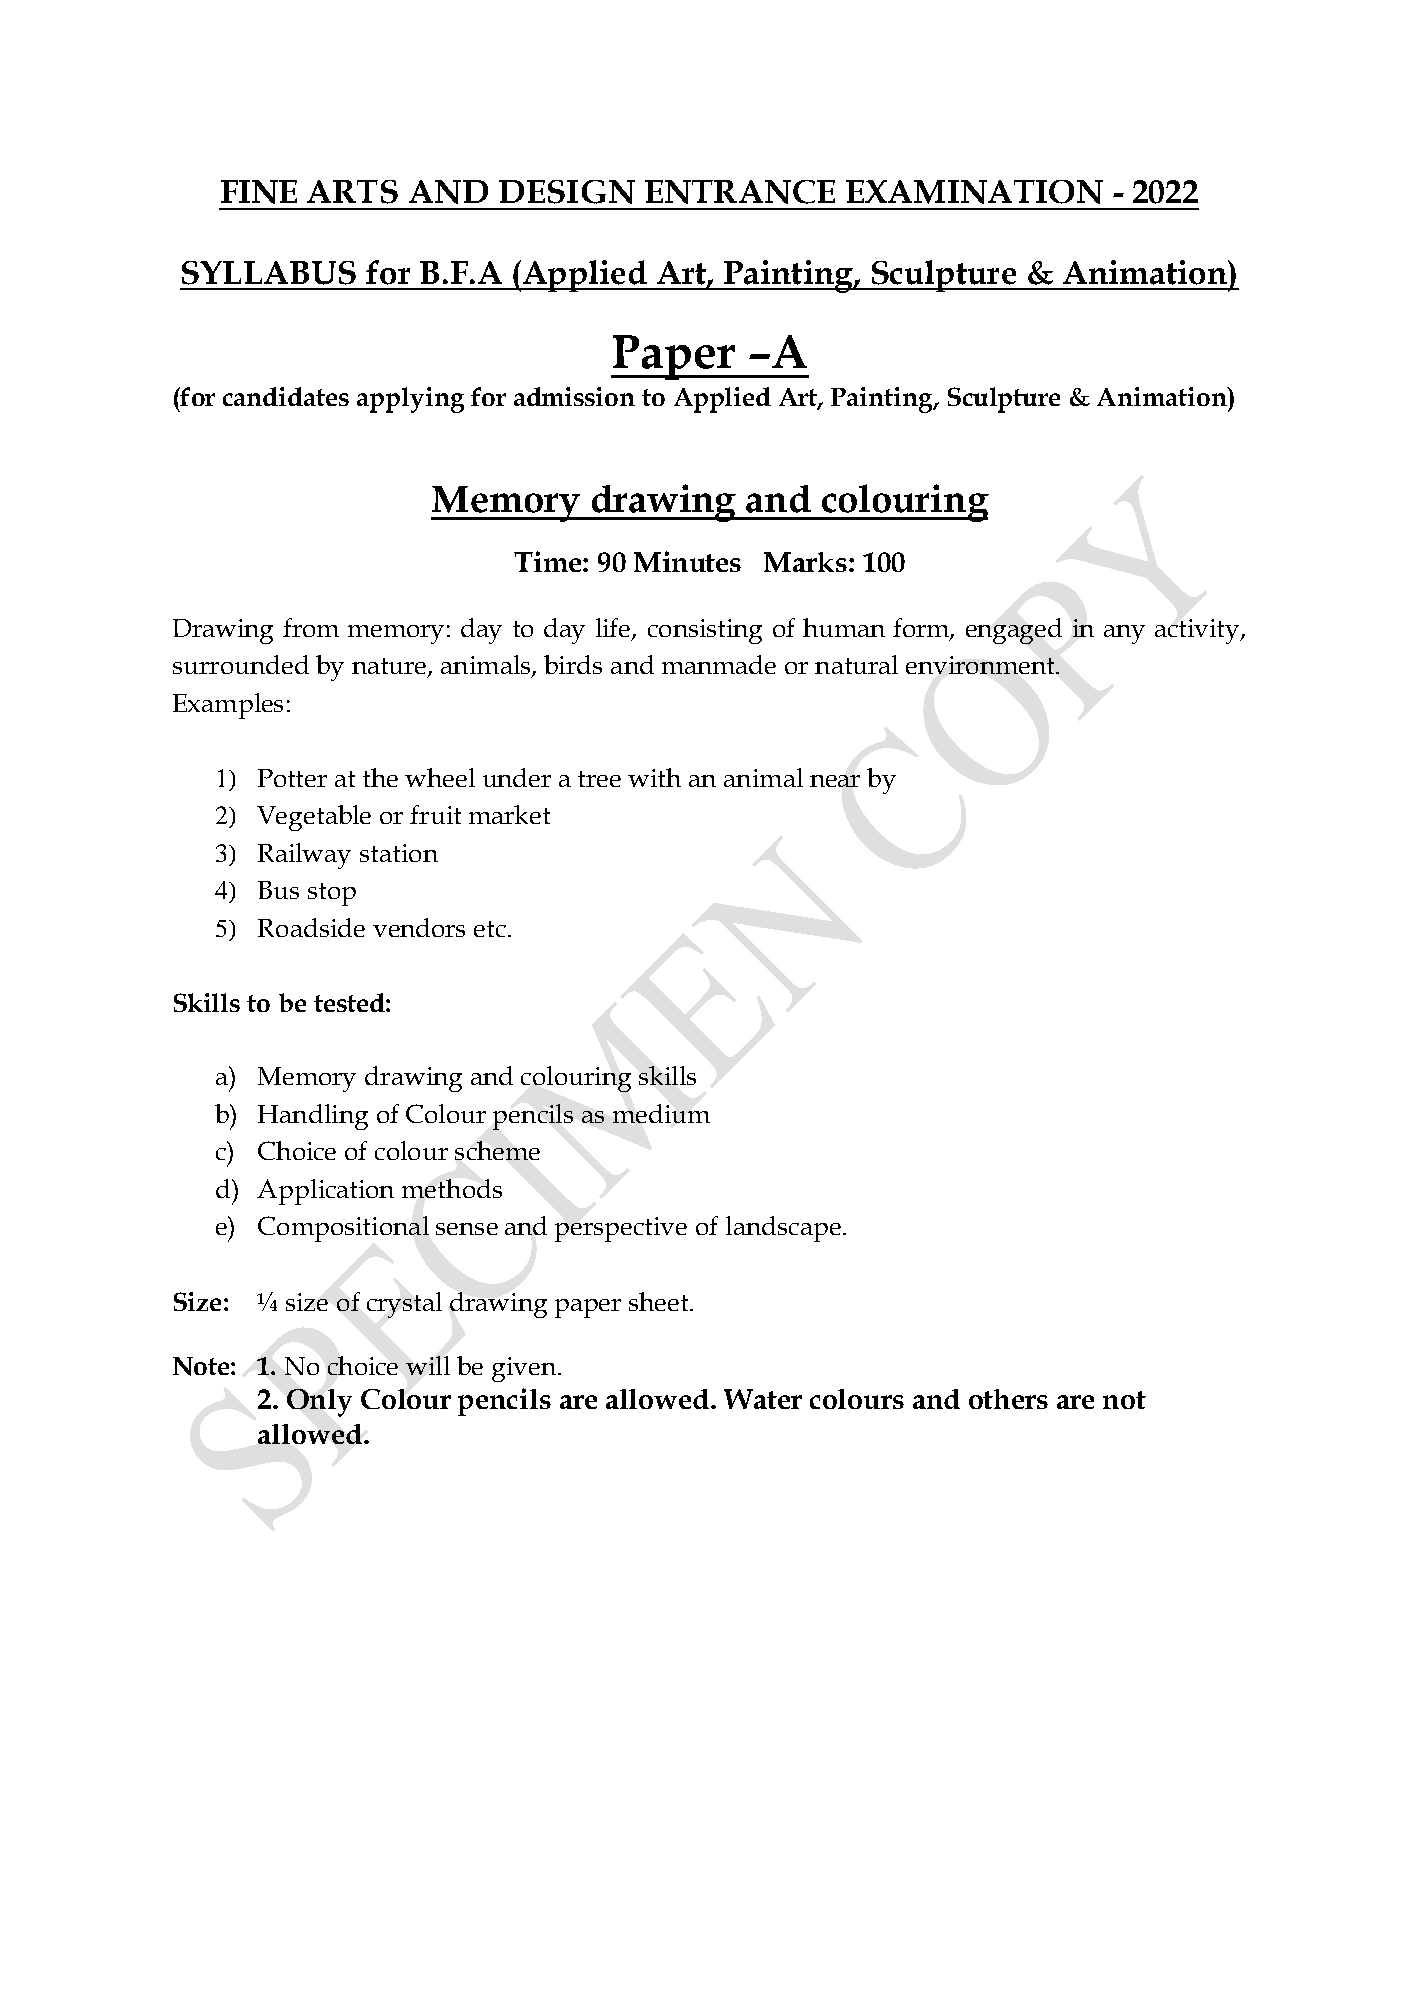  Describe the element at coordinates (654, 777) in the screenshot. I see `with` at that location.
